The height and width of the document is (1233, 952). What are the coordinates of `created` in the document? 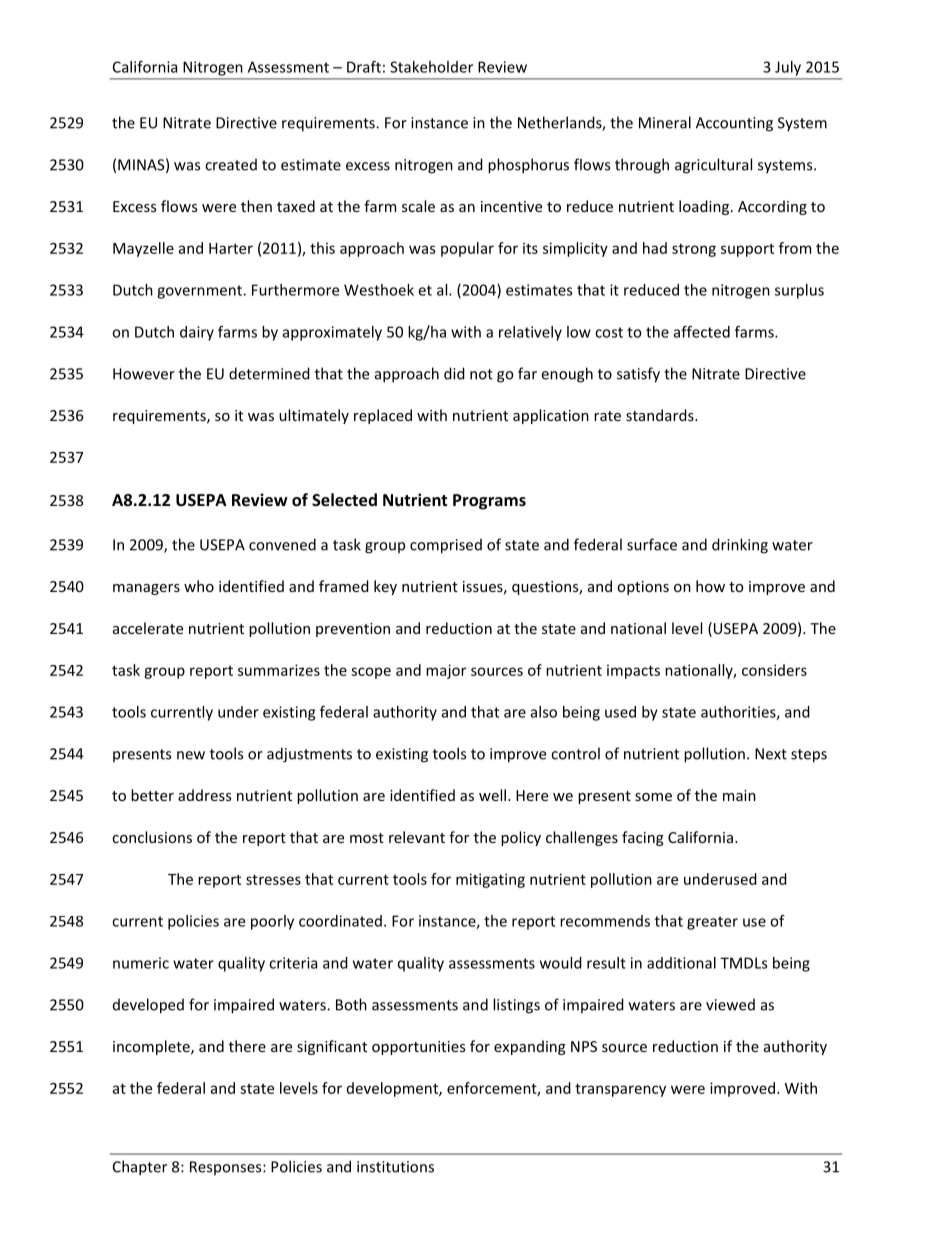 It's located at (231, 164).
